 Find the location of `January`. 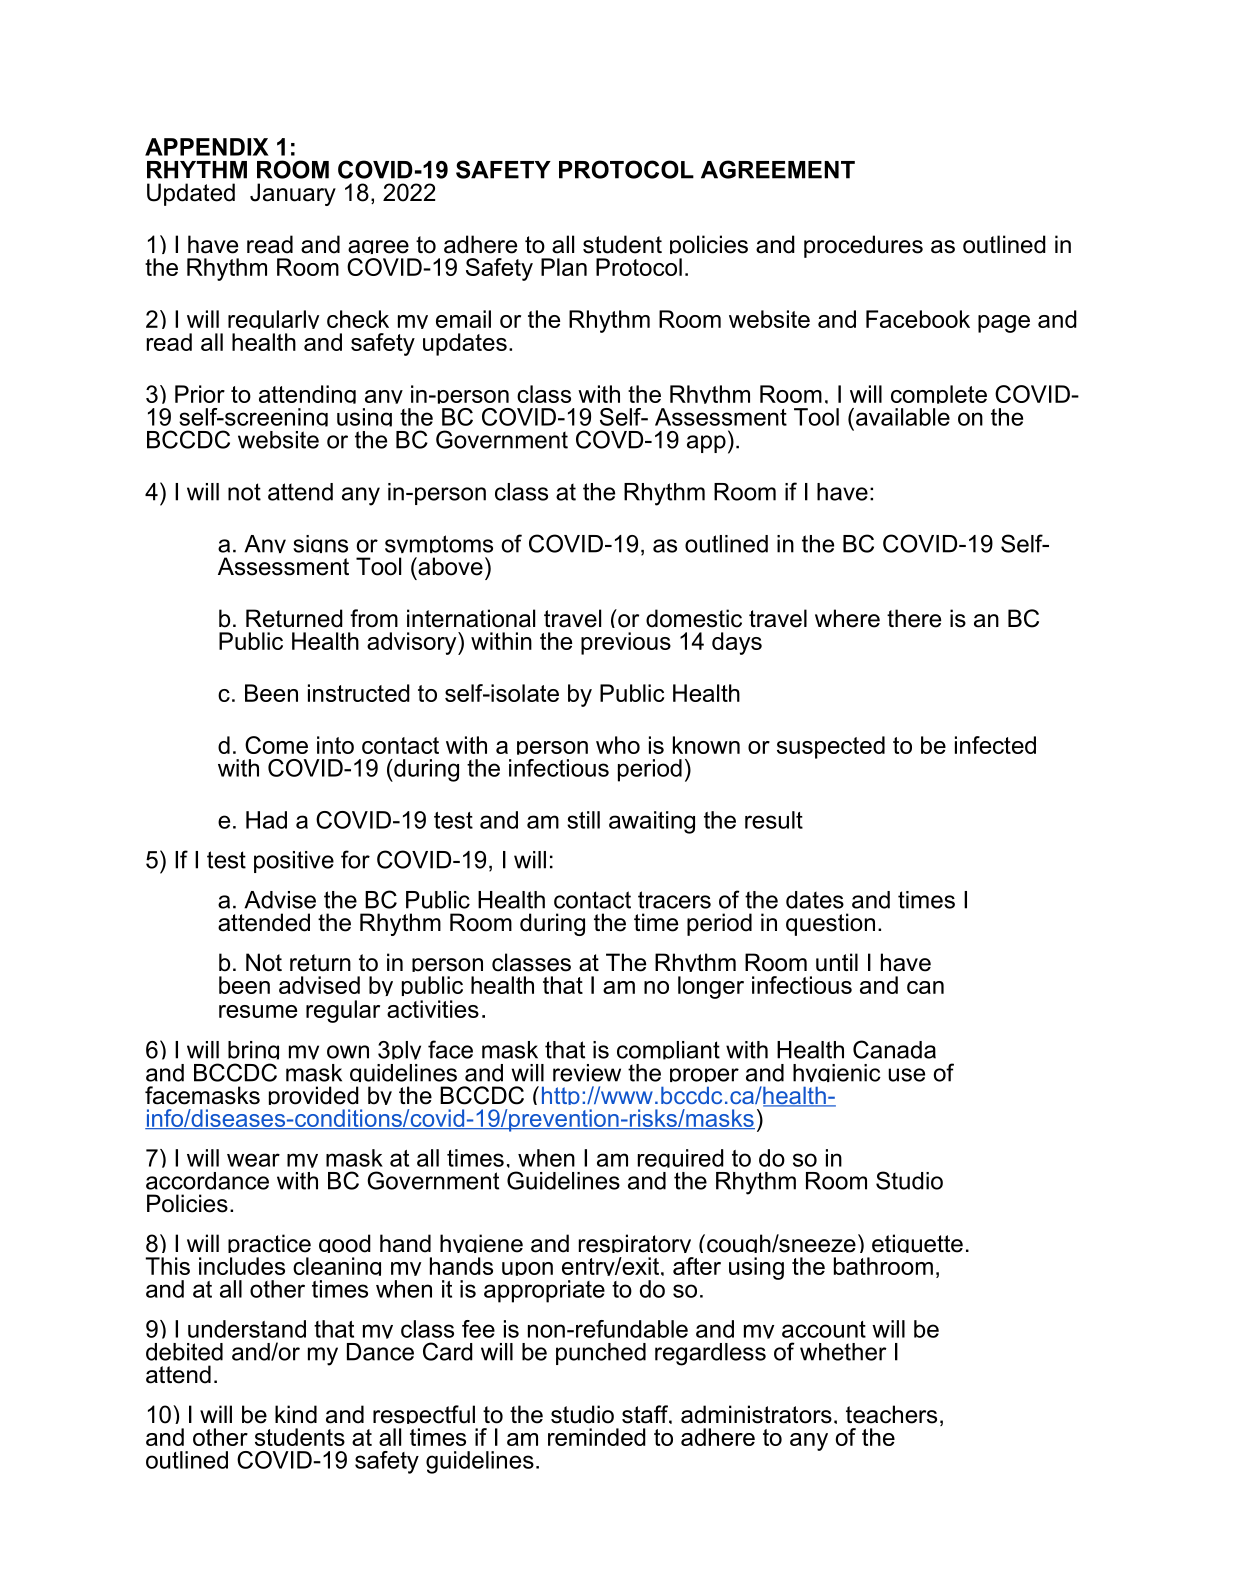

January is located at coordinates (293, 194).
